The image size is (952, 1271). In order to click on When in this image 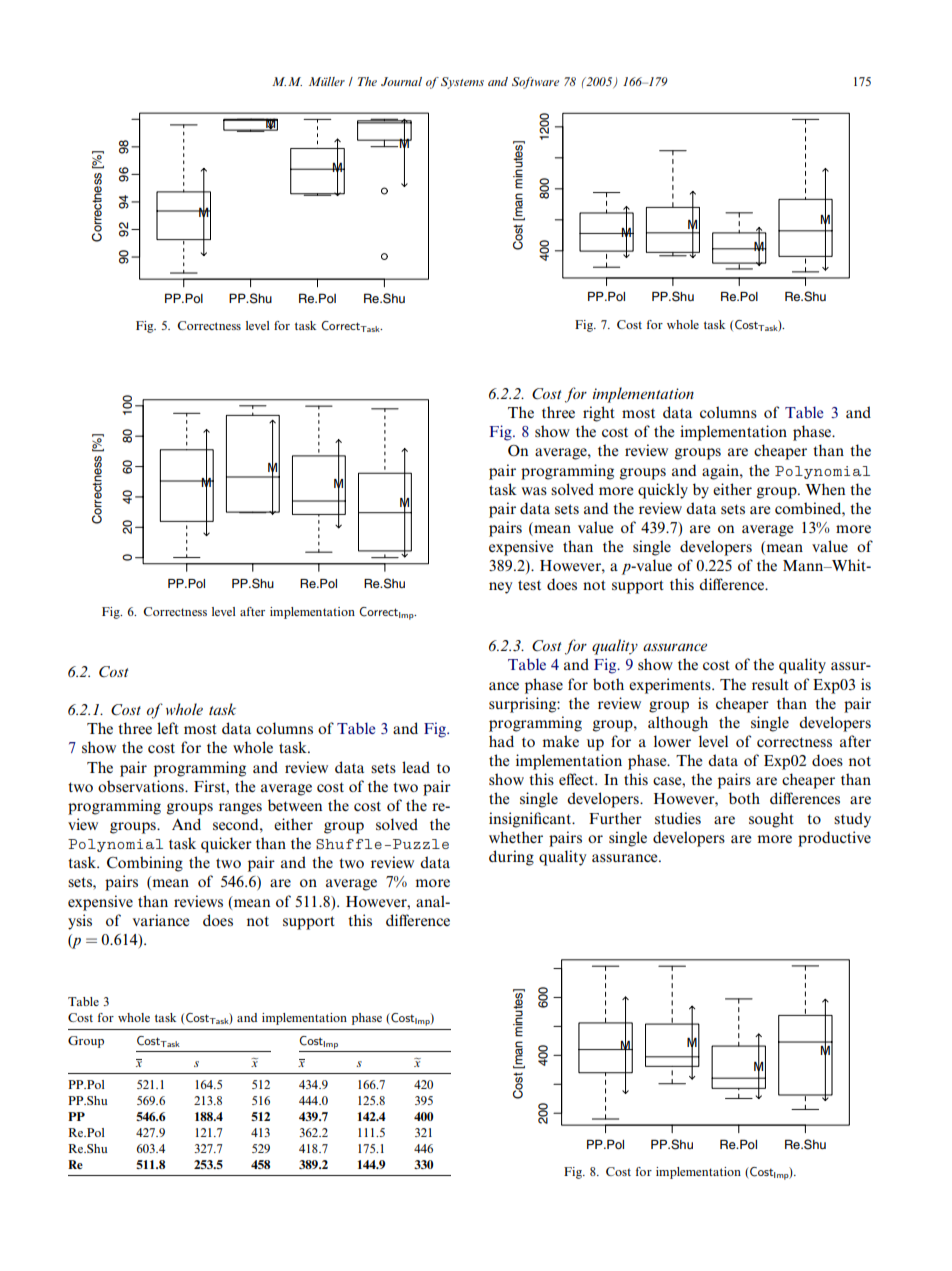, I will do `click(825, 489)`.
